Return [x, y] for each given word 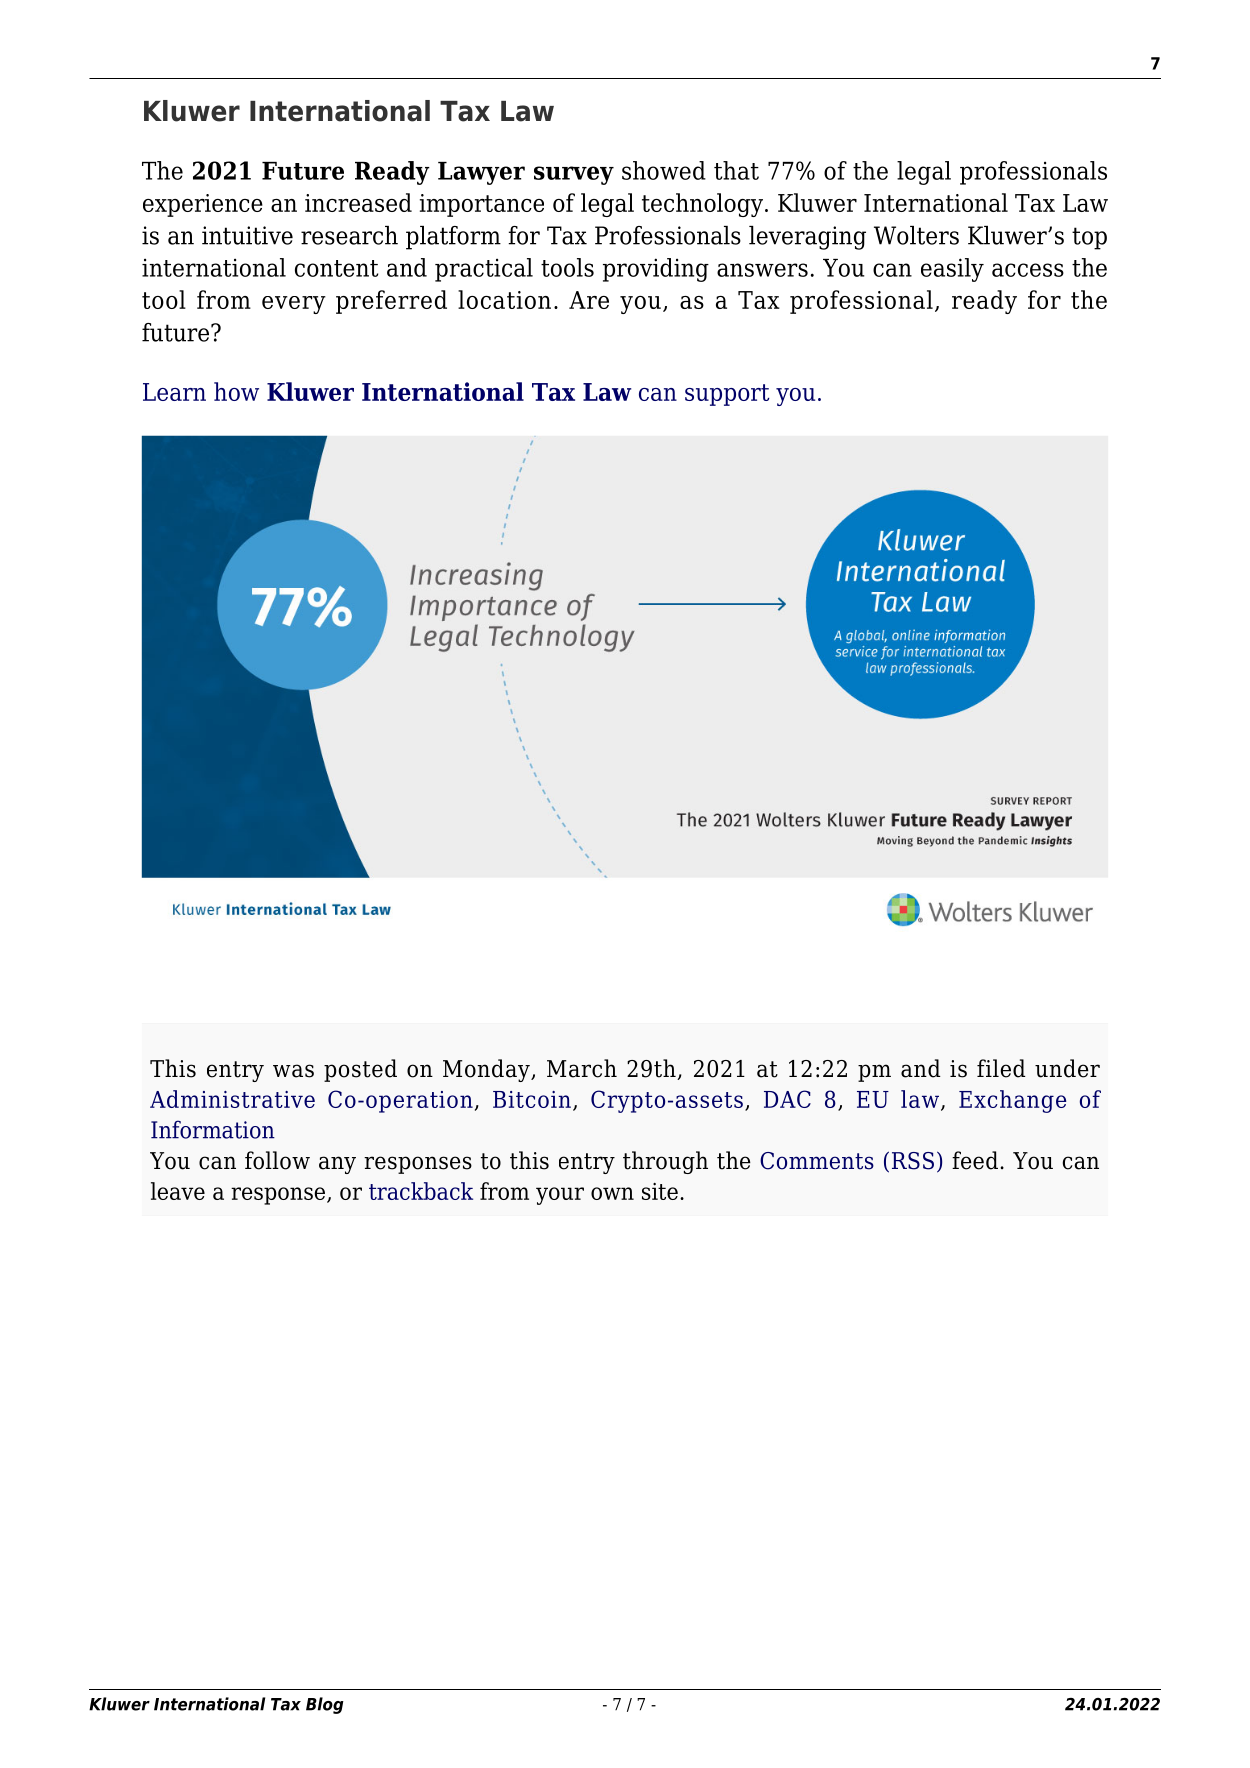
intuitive [247, 235]
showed [664, 170]
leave [178, 1191]
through [665, 1162]
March [582, 1068]
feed [975, 1160]
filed [1001, 1068]
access [1028, 270]
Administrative [232, 1099]
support [727, 395]
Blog [325, 1705]
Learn [174, 392]
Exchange [1012, 1101]
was [293, 1071]
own [612, 1193]
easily [952, 270]
